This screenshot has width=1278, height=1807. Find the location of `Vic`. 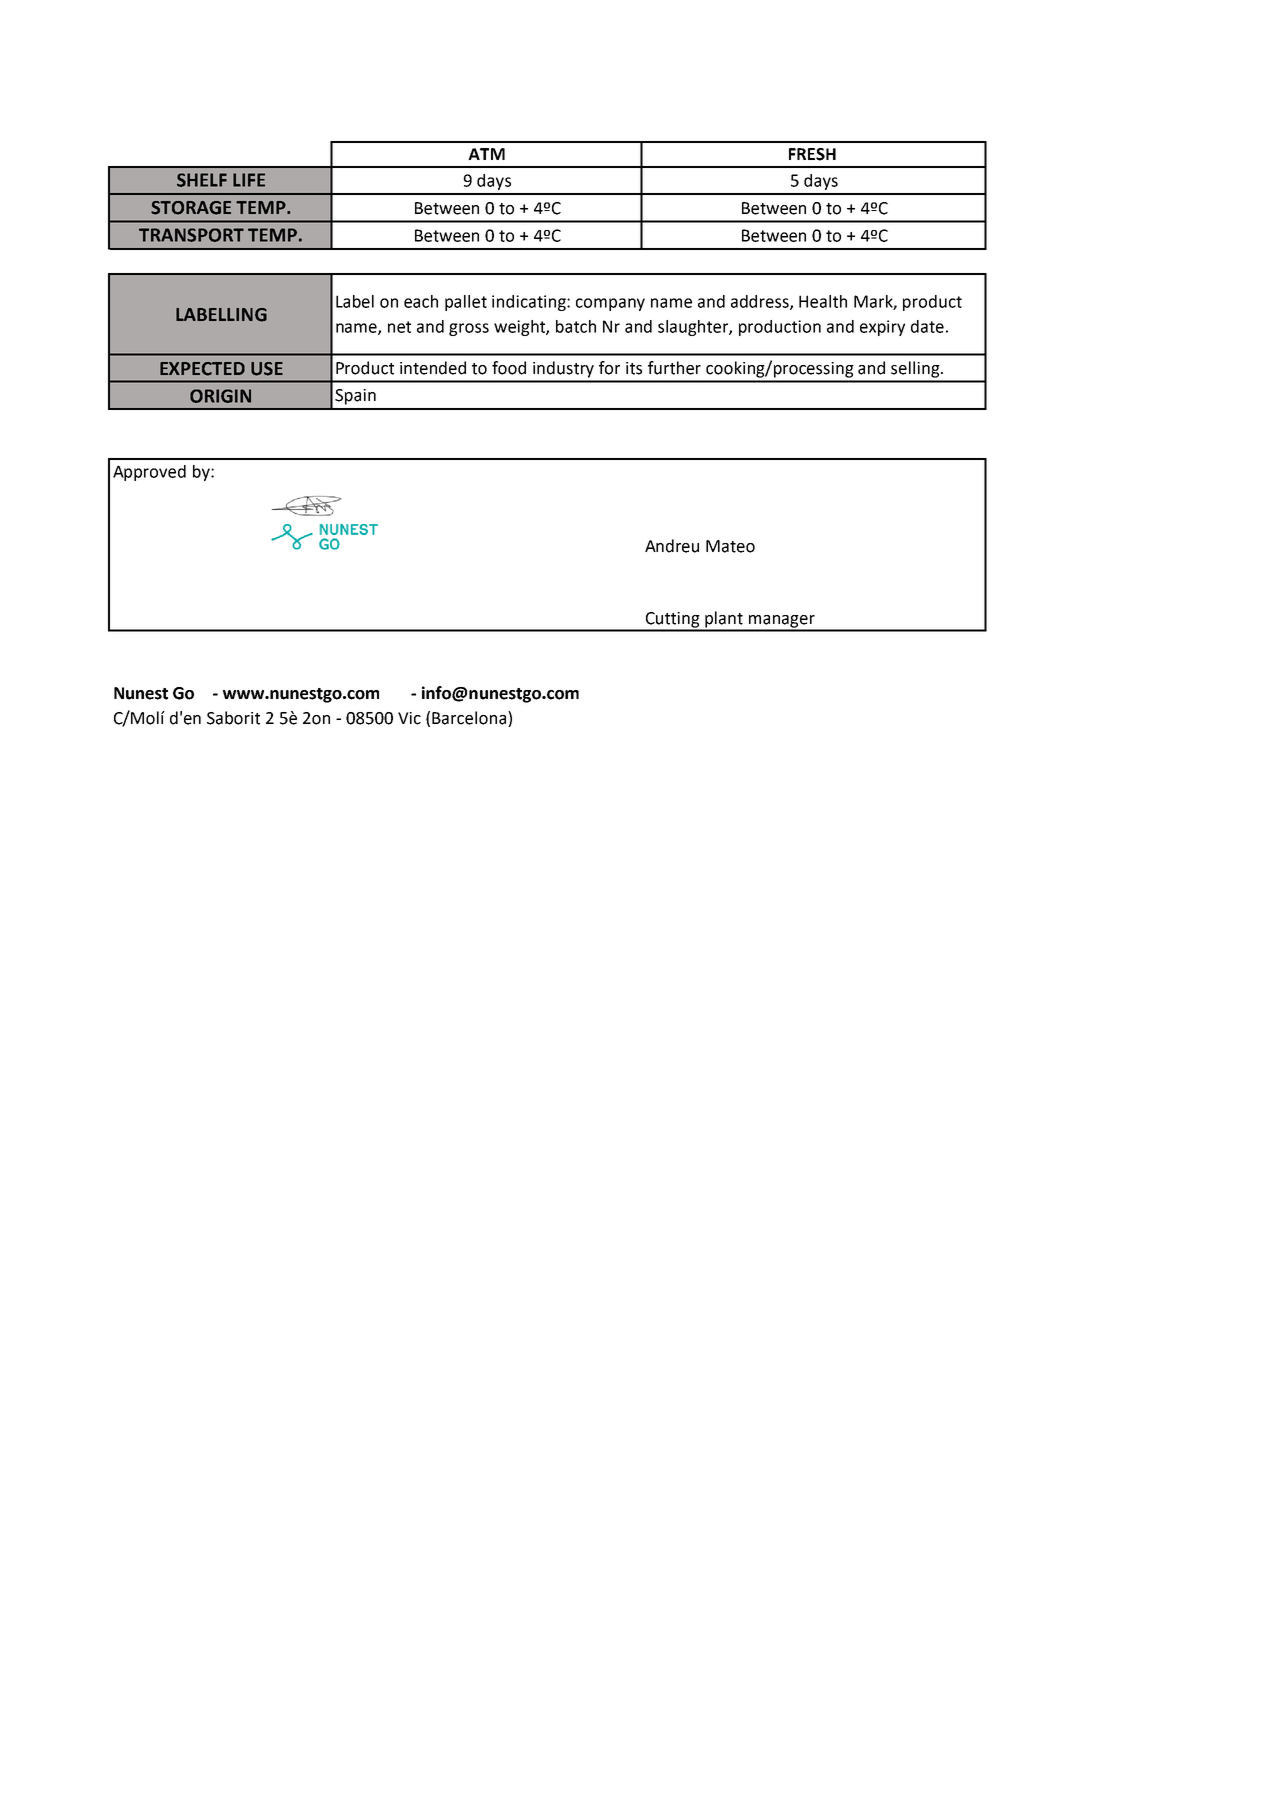

Vic is located at coordinates (409, 718).
